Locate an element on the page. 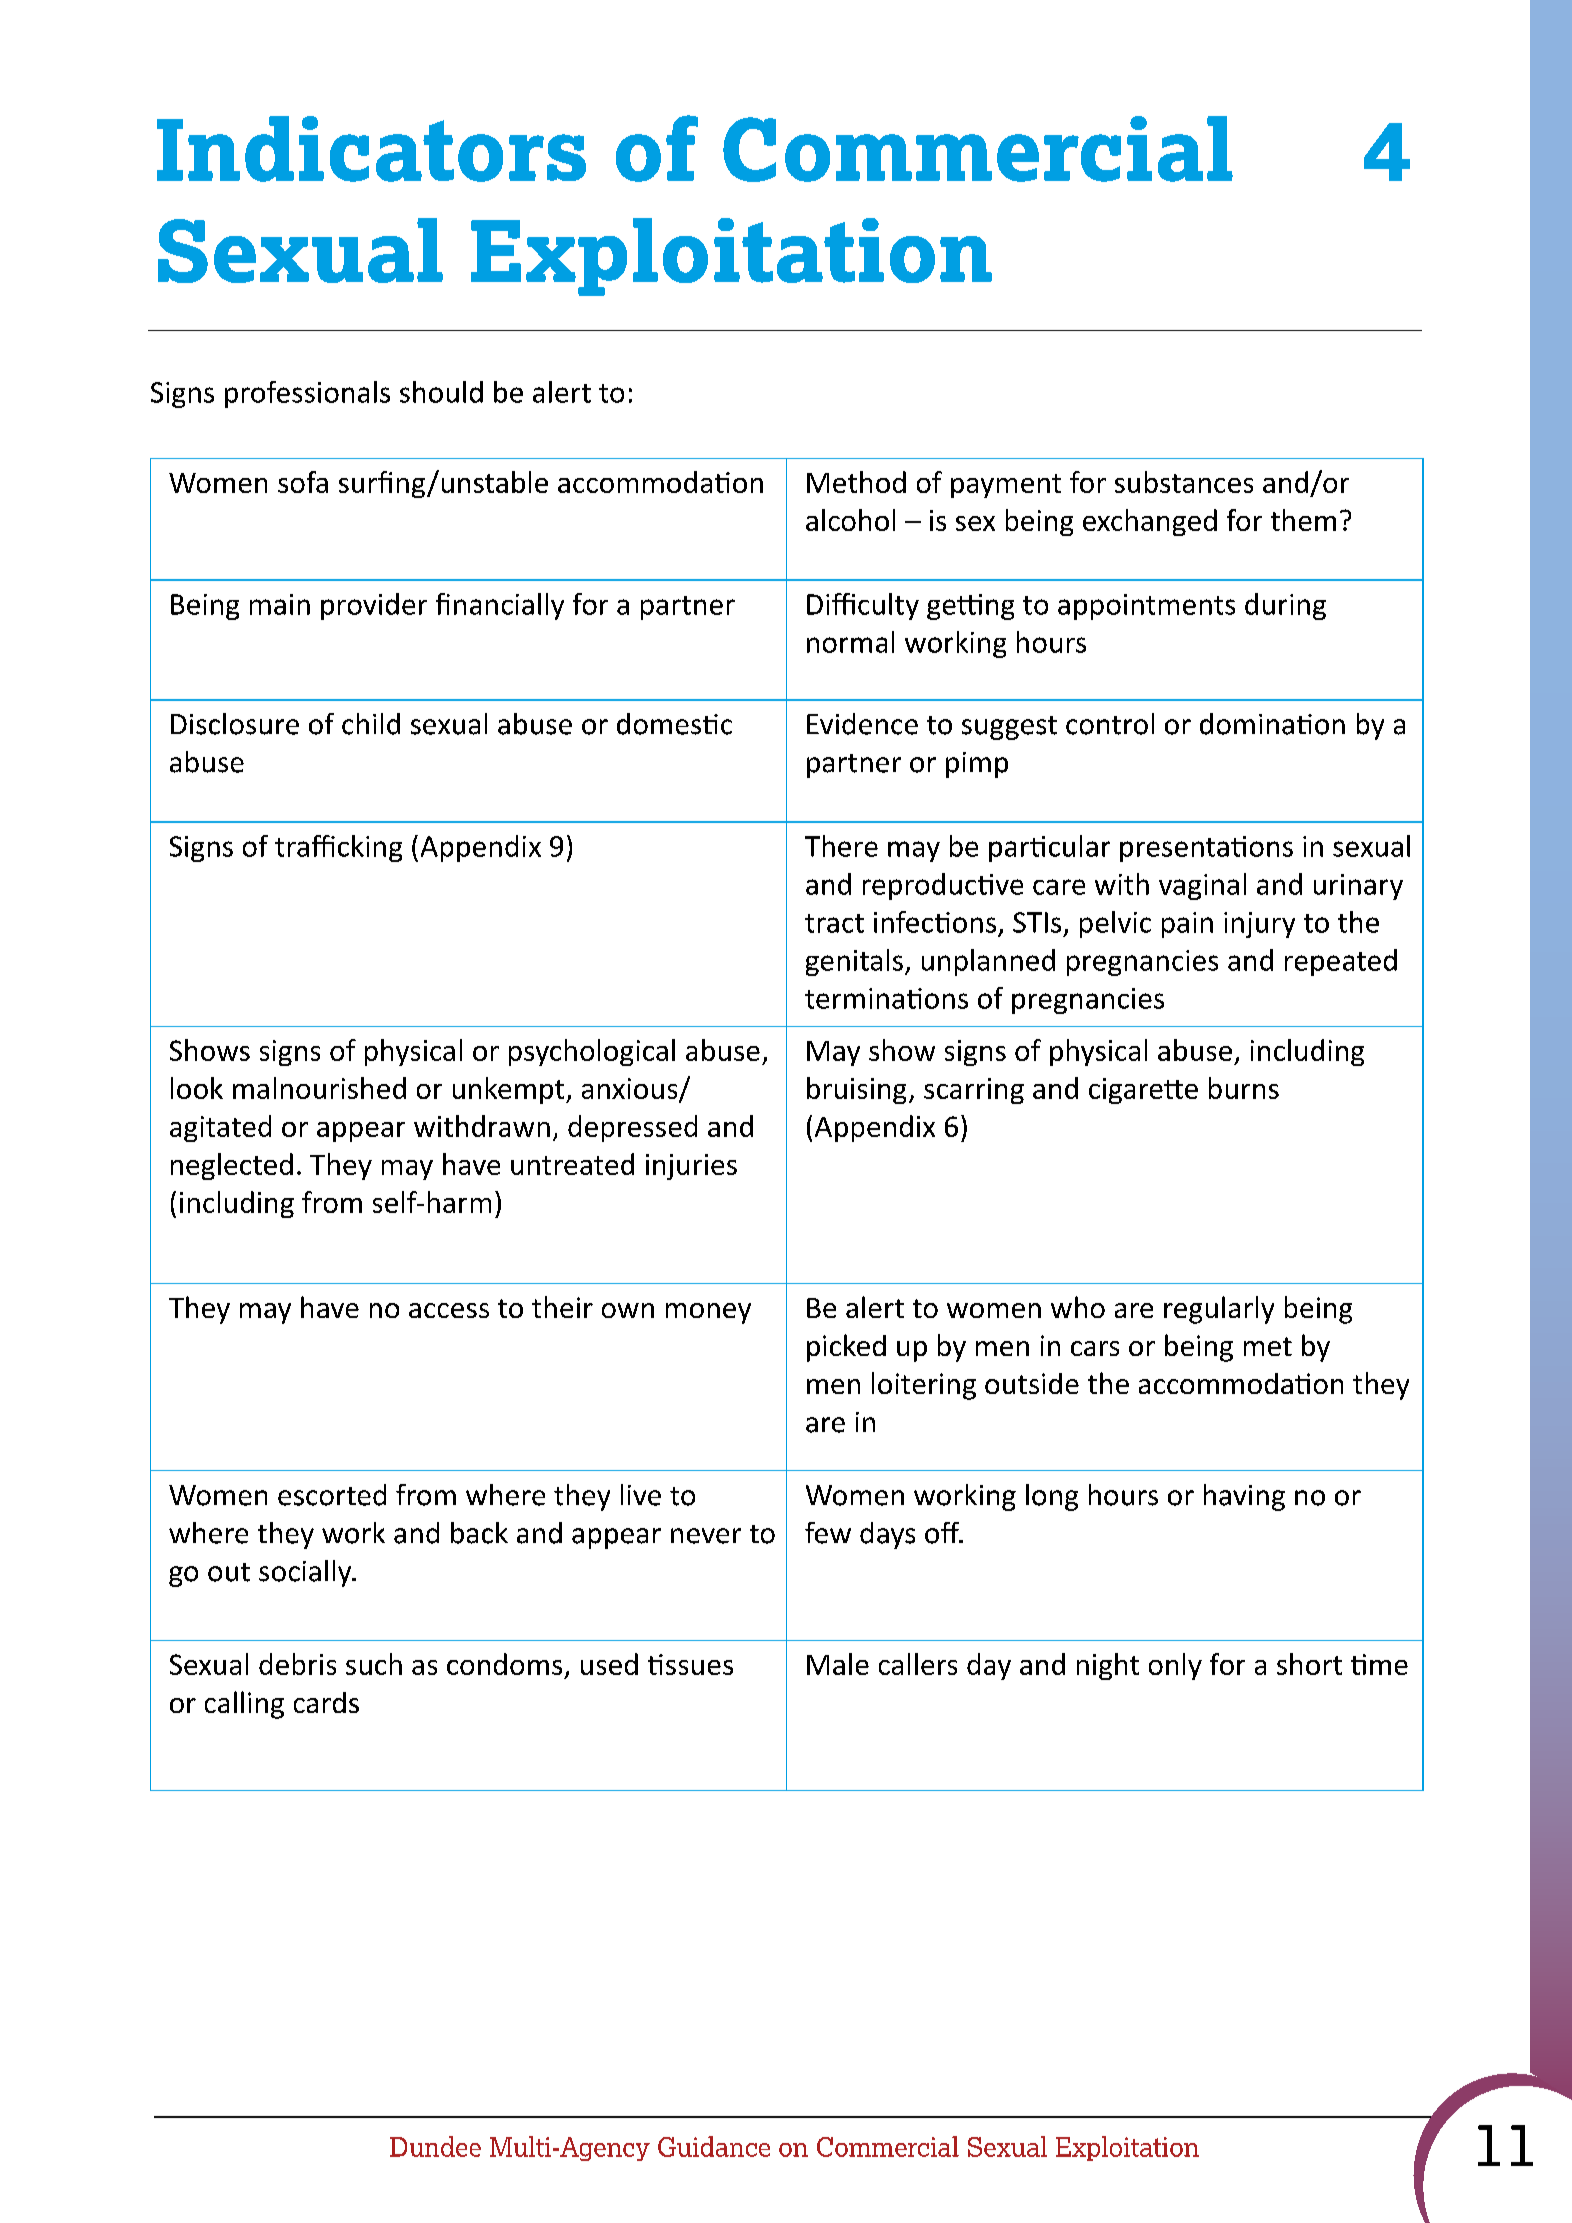  Method is located at coordinates (856, 482).
